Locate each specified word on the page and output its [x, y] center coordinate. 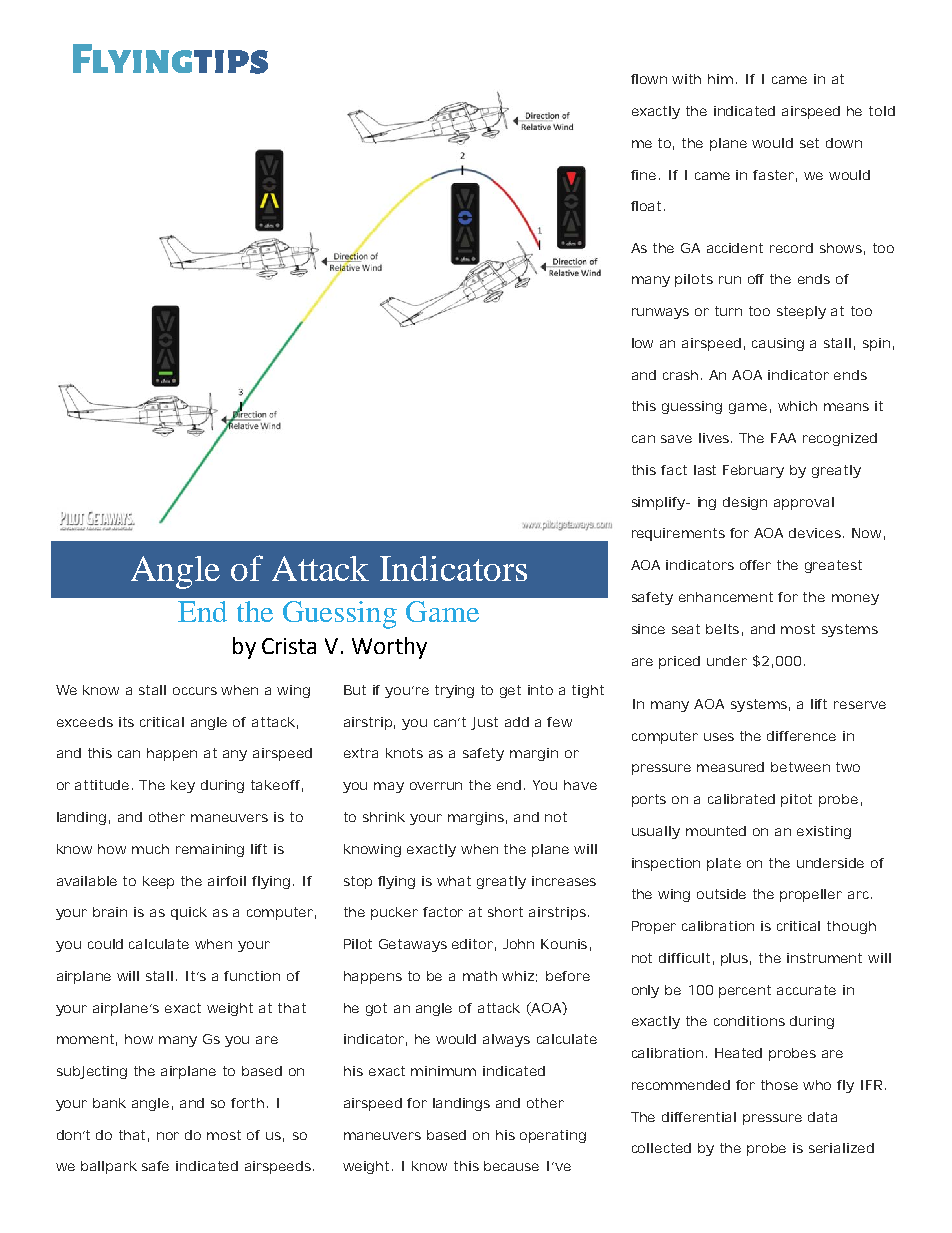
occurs [195, 691]
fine [643, 175]
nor [168, 1136]
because [511, 1166]
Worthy [389, 648]
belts [722, 629]
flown [649, 79]
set [809, 143]
